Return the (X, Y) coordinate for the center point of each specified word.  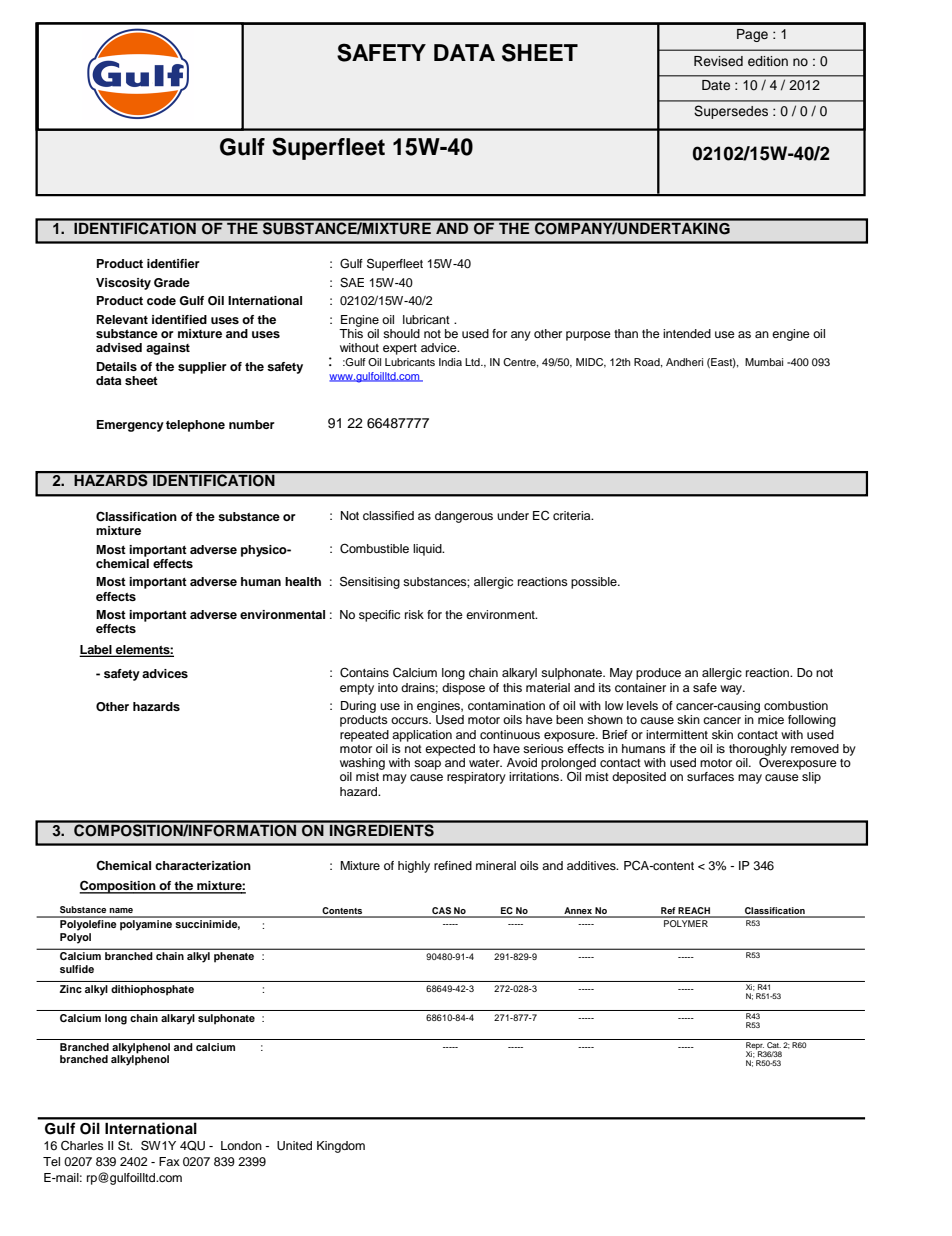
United (294, 1146)
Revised (718, 61)
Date (716, 85)
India (450, 362)
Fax (169, 1161)
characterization (203, 865)
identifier (173, 263)
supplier (202, 368)
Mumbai (764, 362)
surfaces (710, 776)
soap (427, 765)
